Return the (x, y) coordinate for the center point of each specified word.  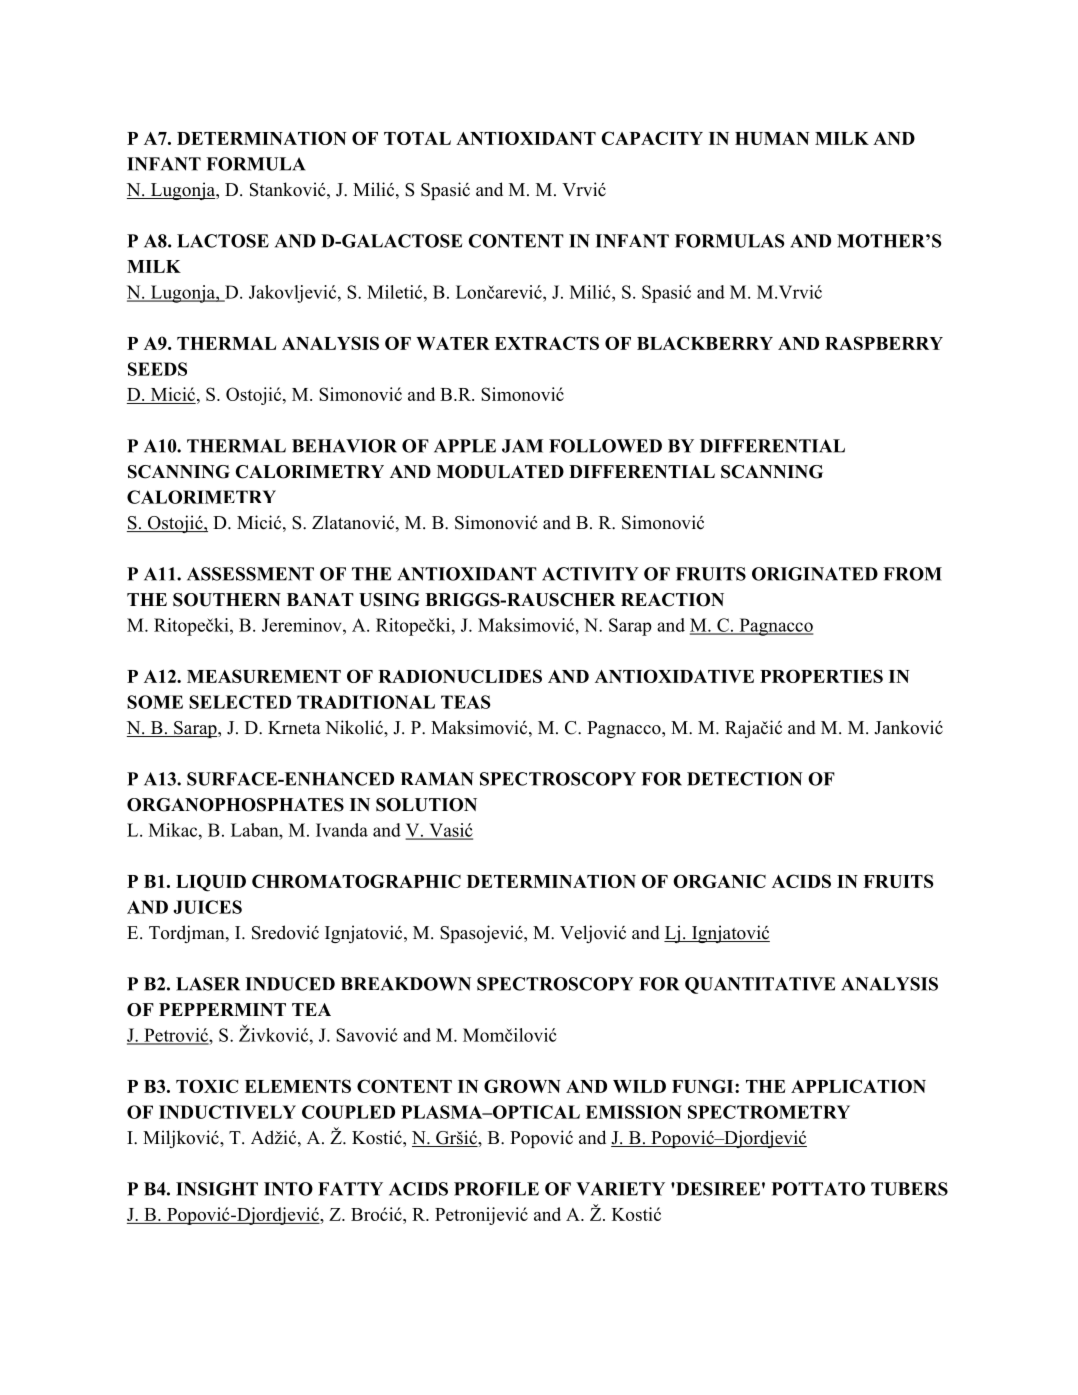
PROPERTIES (821, 676)
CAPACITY (652, 138)
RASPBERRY (884, 343)
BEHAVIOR (344, 446)
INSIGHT (217, 1189)
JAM (522, 446)
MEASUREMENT (264, 676)
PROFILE (496, 1189)
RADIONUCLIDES (460, 676)
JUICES (208, 907)
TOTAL (417, 138)
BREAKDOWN (406, 984)
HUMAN (772, 138)
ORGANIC (719, 881)
